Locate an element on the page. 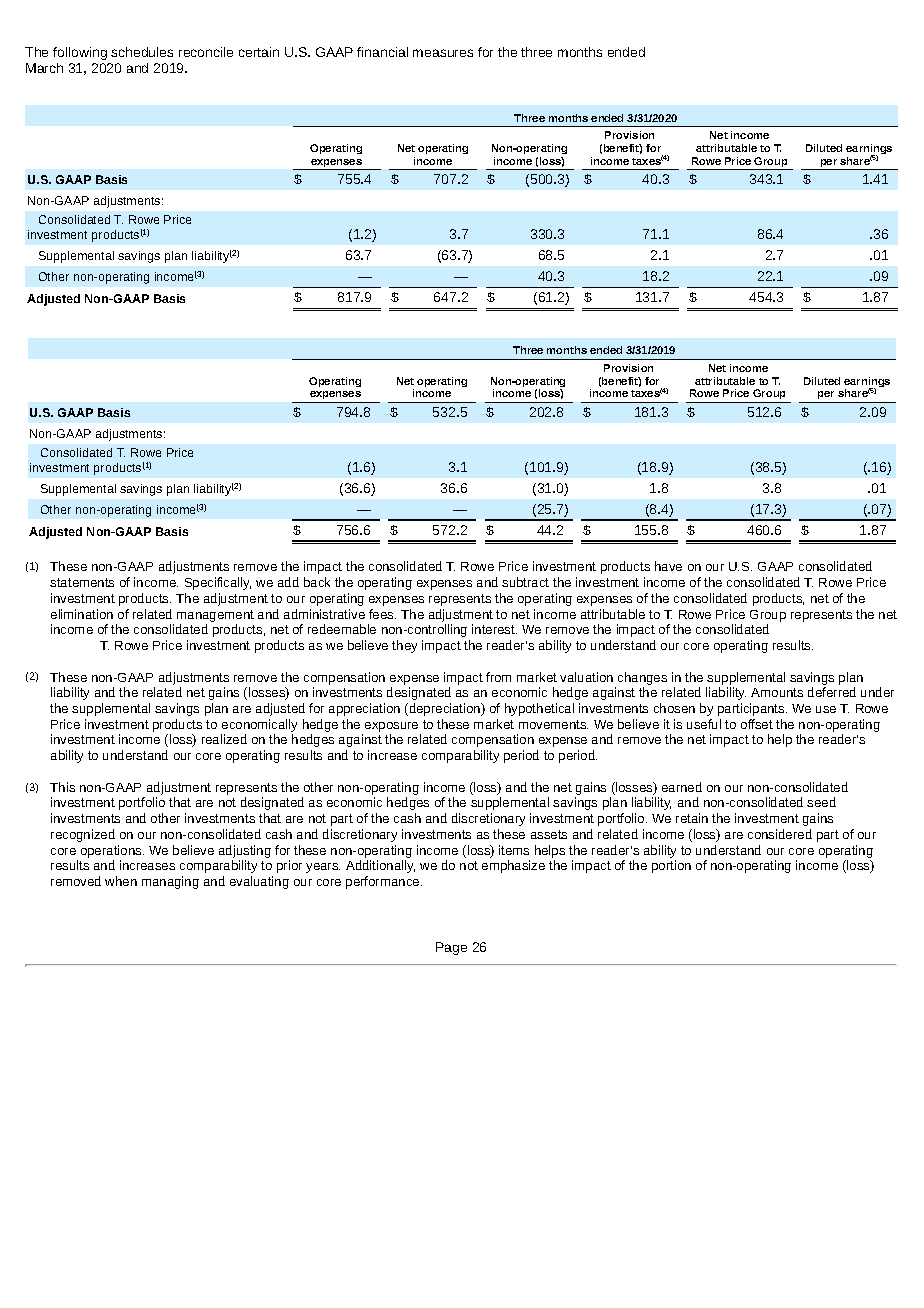  measures is located at coordinates (443, 53).
